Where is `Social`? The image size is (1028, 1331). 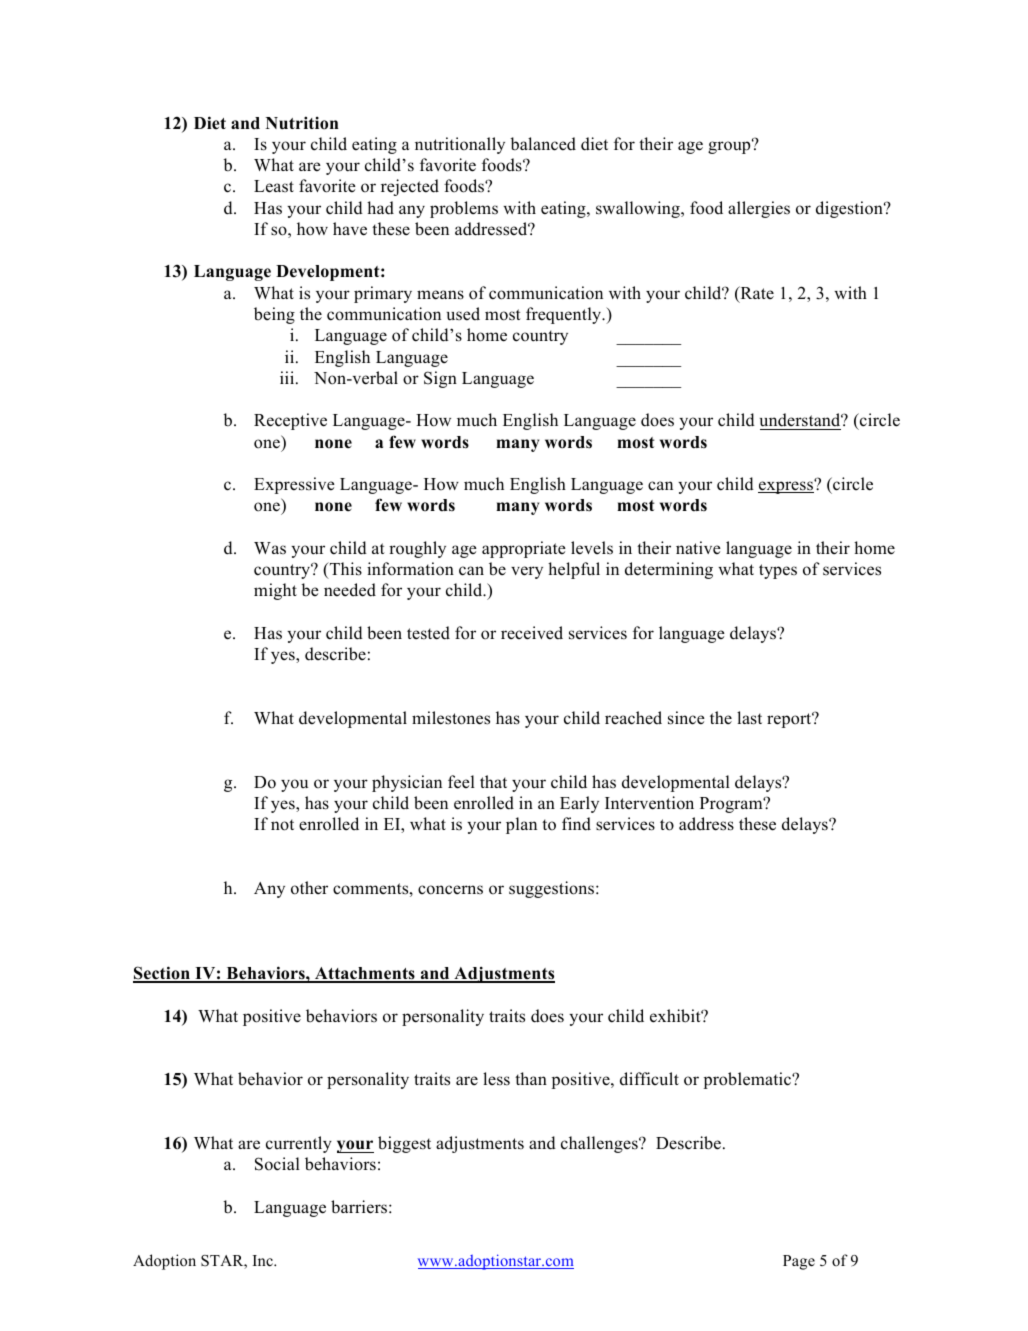 Social is located at coordinates (277, 1164).
